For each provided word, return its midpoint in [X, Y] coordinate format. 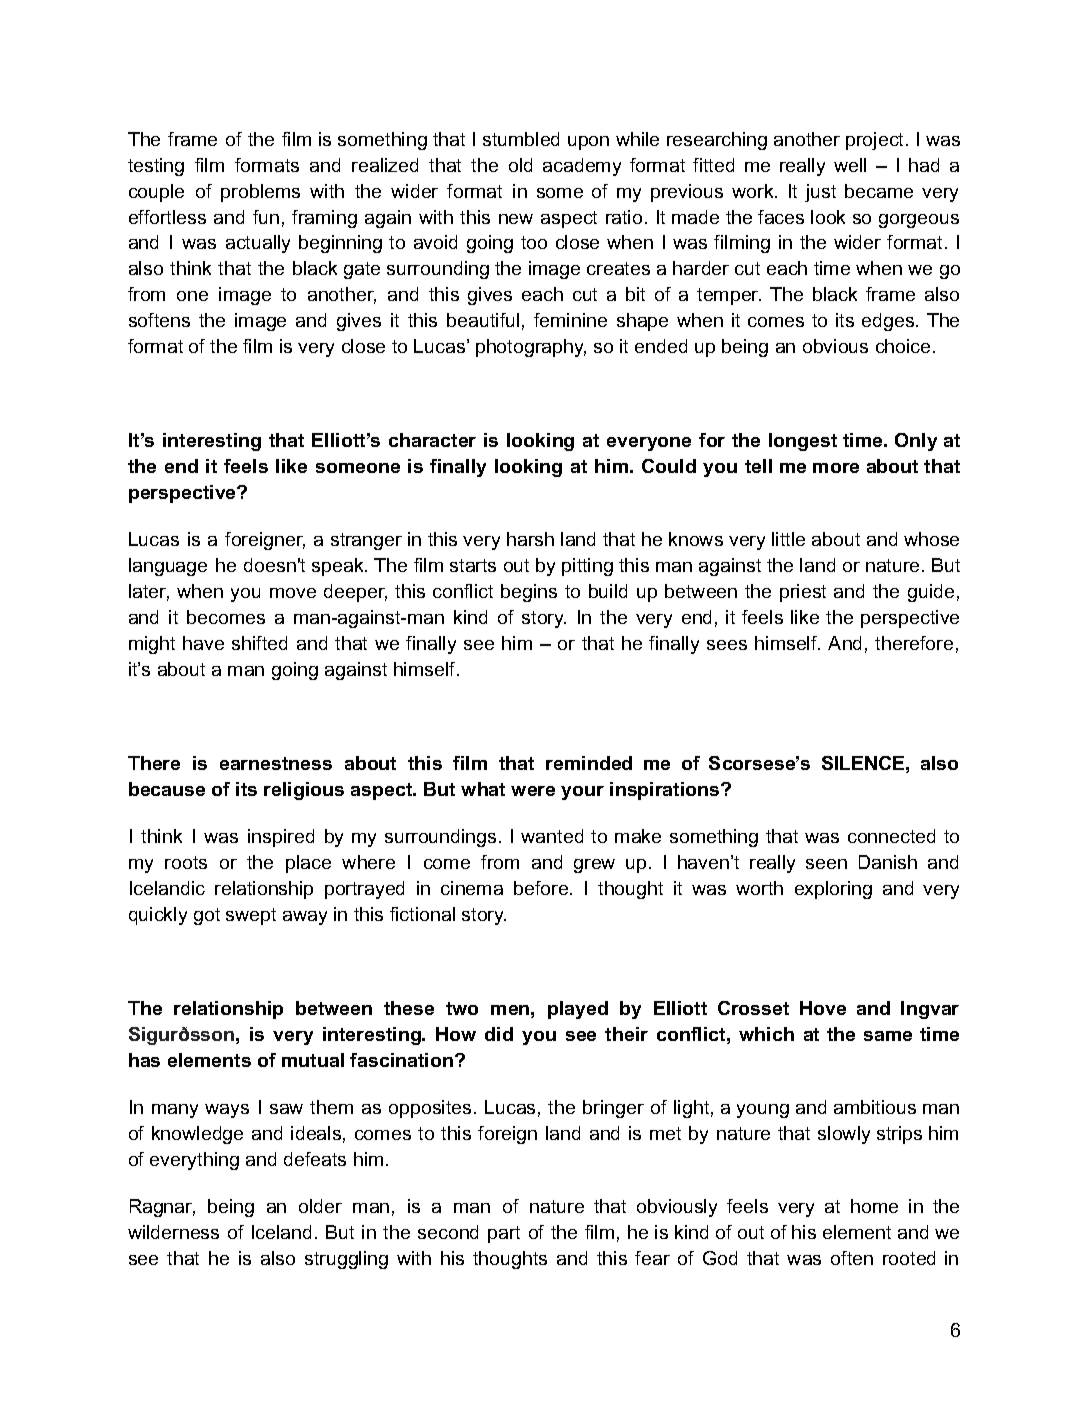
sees [727, 645]
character [432, 440]
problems [260, 193]
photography [531, 348]
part [504, 1234]
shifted [259, 643]
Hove [823, 1008]
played [578, 1010]
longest [803, 442]
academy [582, 167]
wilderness [173, 1232]
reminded [589, 763]
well [850, 165]
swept [251, 916]
